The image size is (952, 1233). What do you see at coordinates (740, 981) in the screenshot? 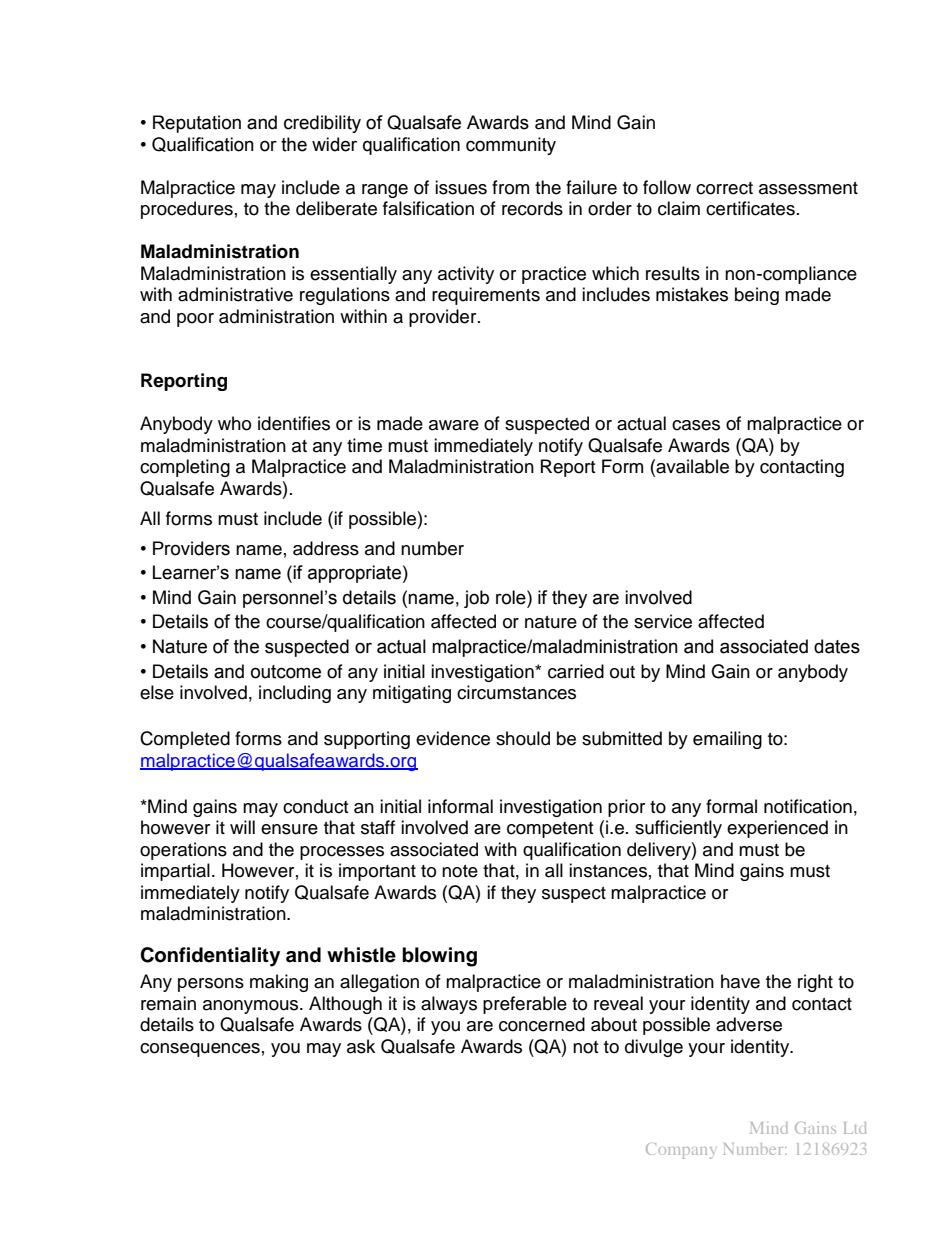
I see `have` at bounding box center [740, 981].
